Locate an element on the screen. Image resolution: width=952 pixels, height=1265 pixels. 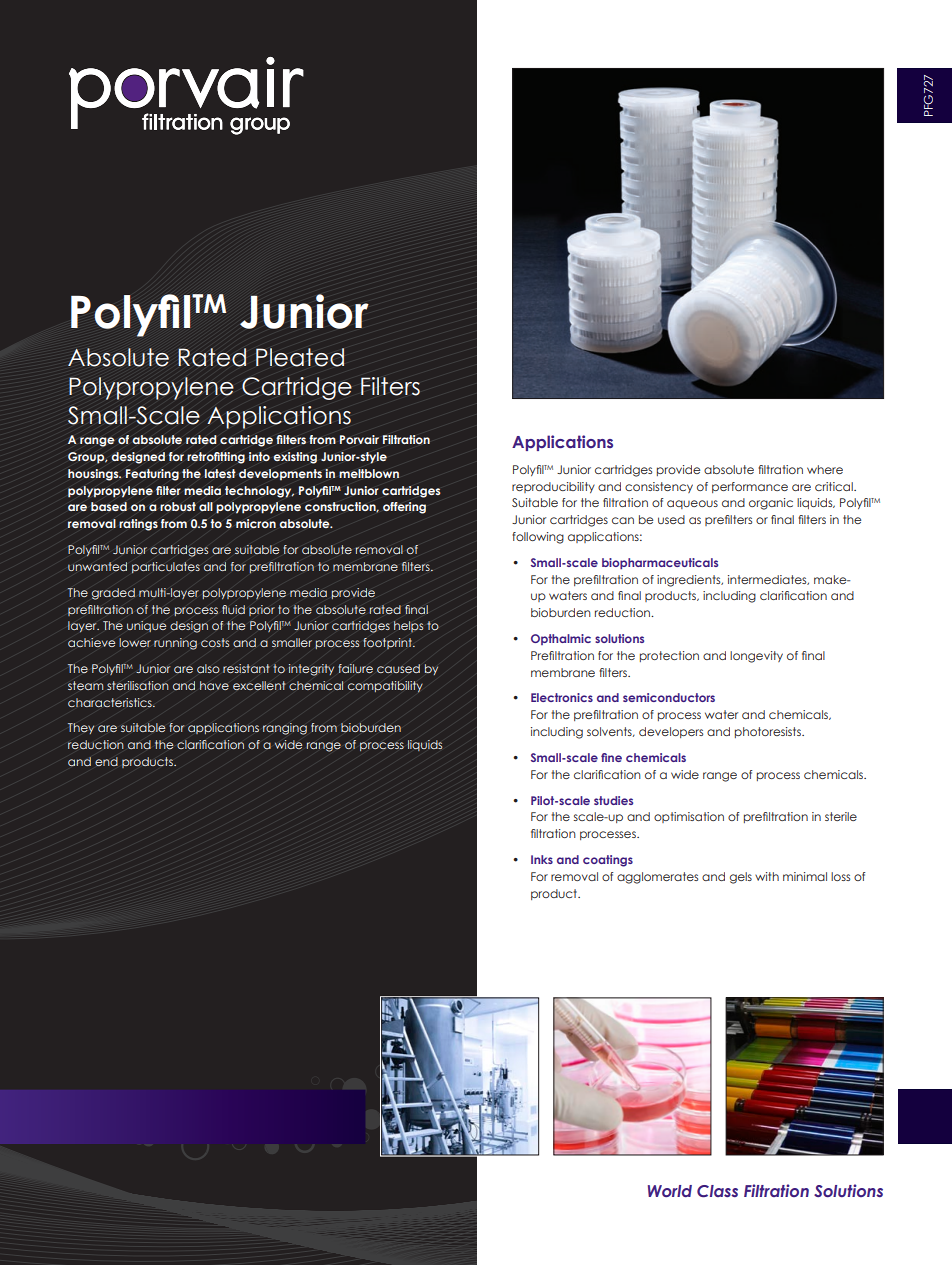
coatings is located at coordinates (608, 861).
